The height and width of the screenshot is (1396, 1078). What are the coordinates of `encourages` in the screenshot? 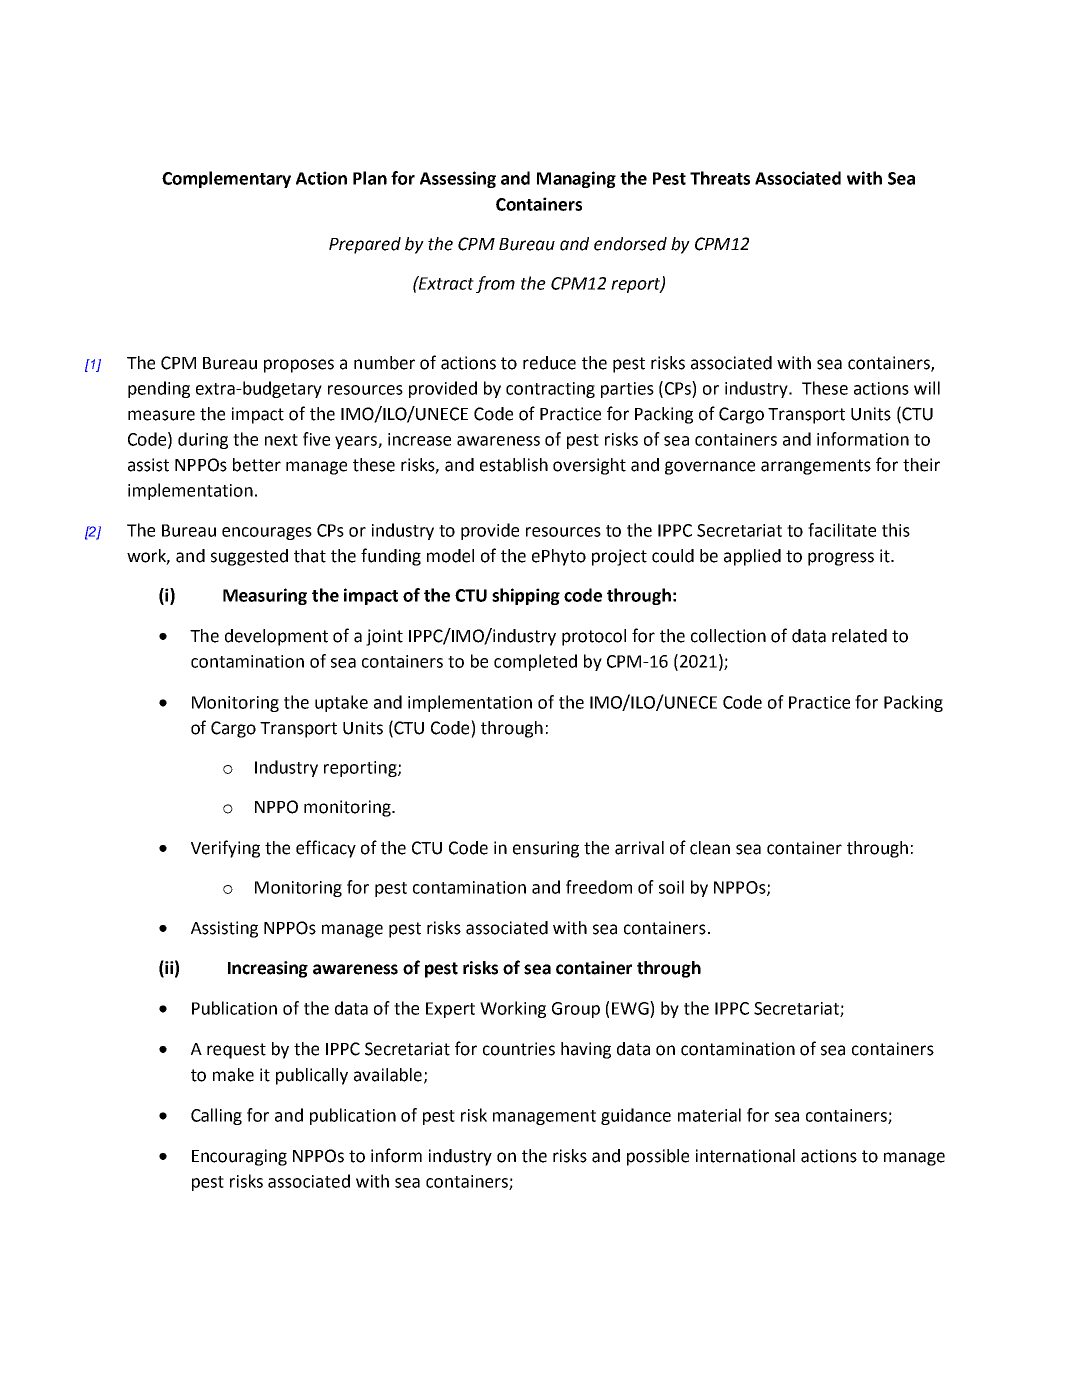 It's located at (267, 533).
